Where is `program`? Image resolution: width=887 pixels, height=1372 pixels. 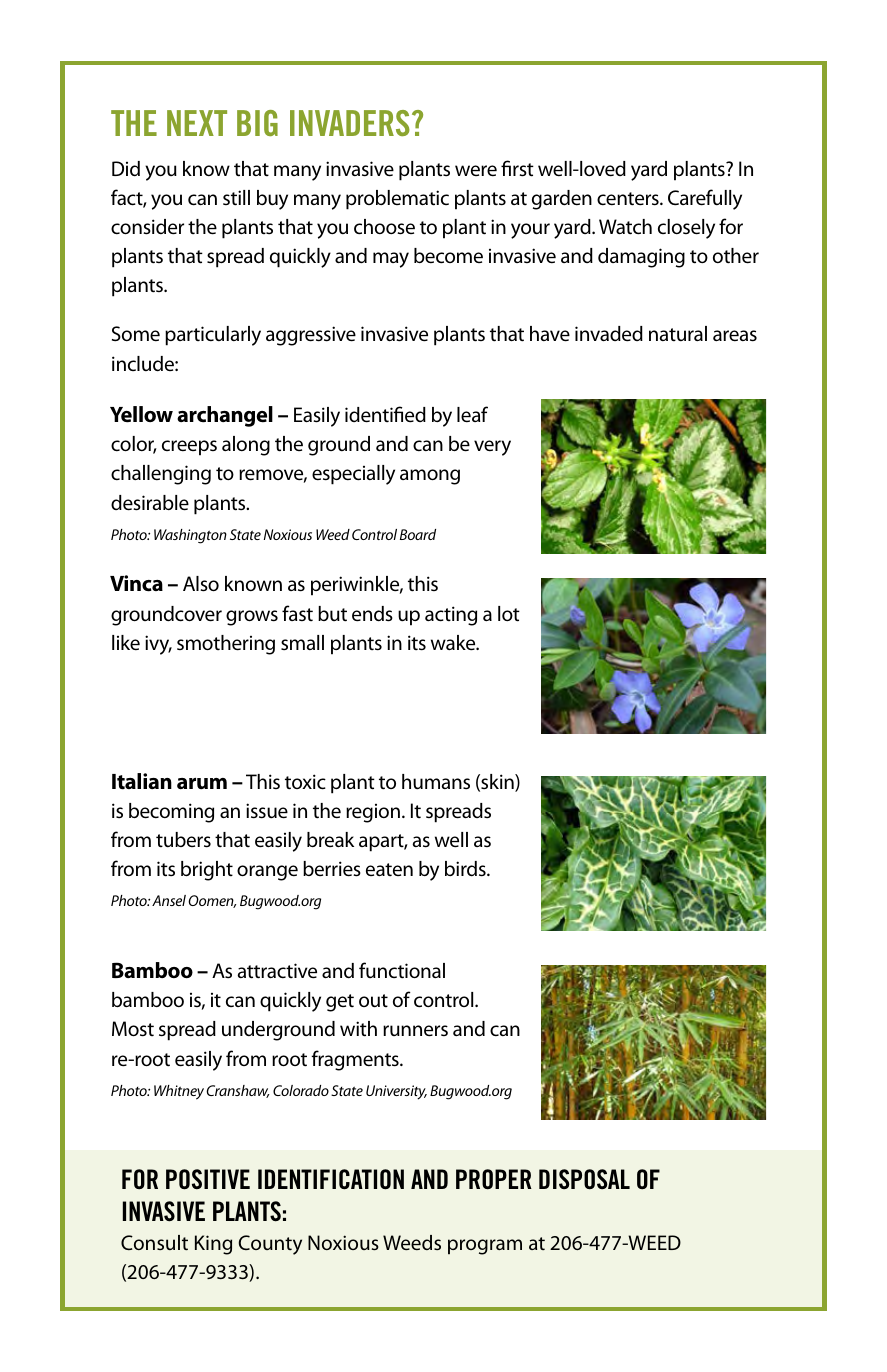 program is located at coordinates (485, 1247).
